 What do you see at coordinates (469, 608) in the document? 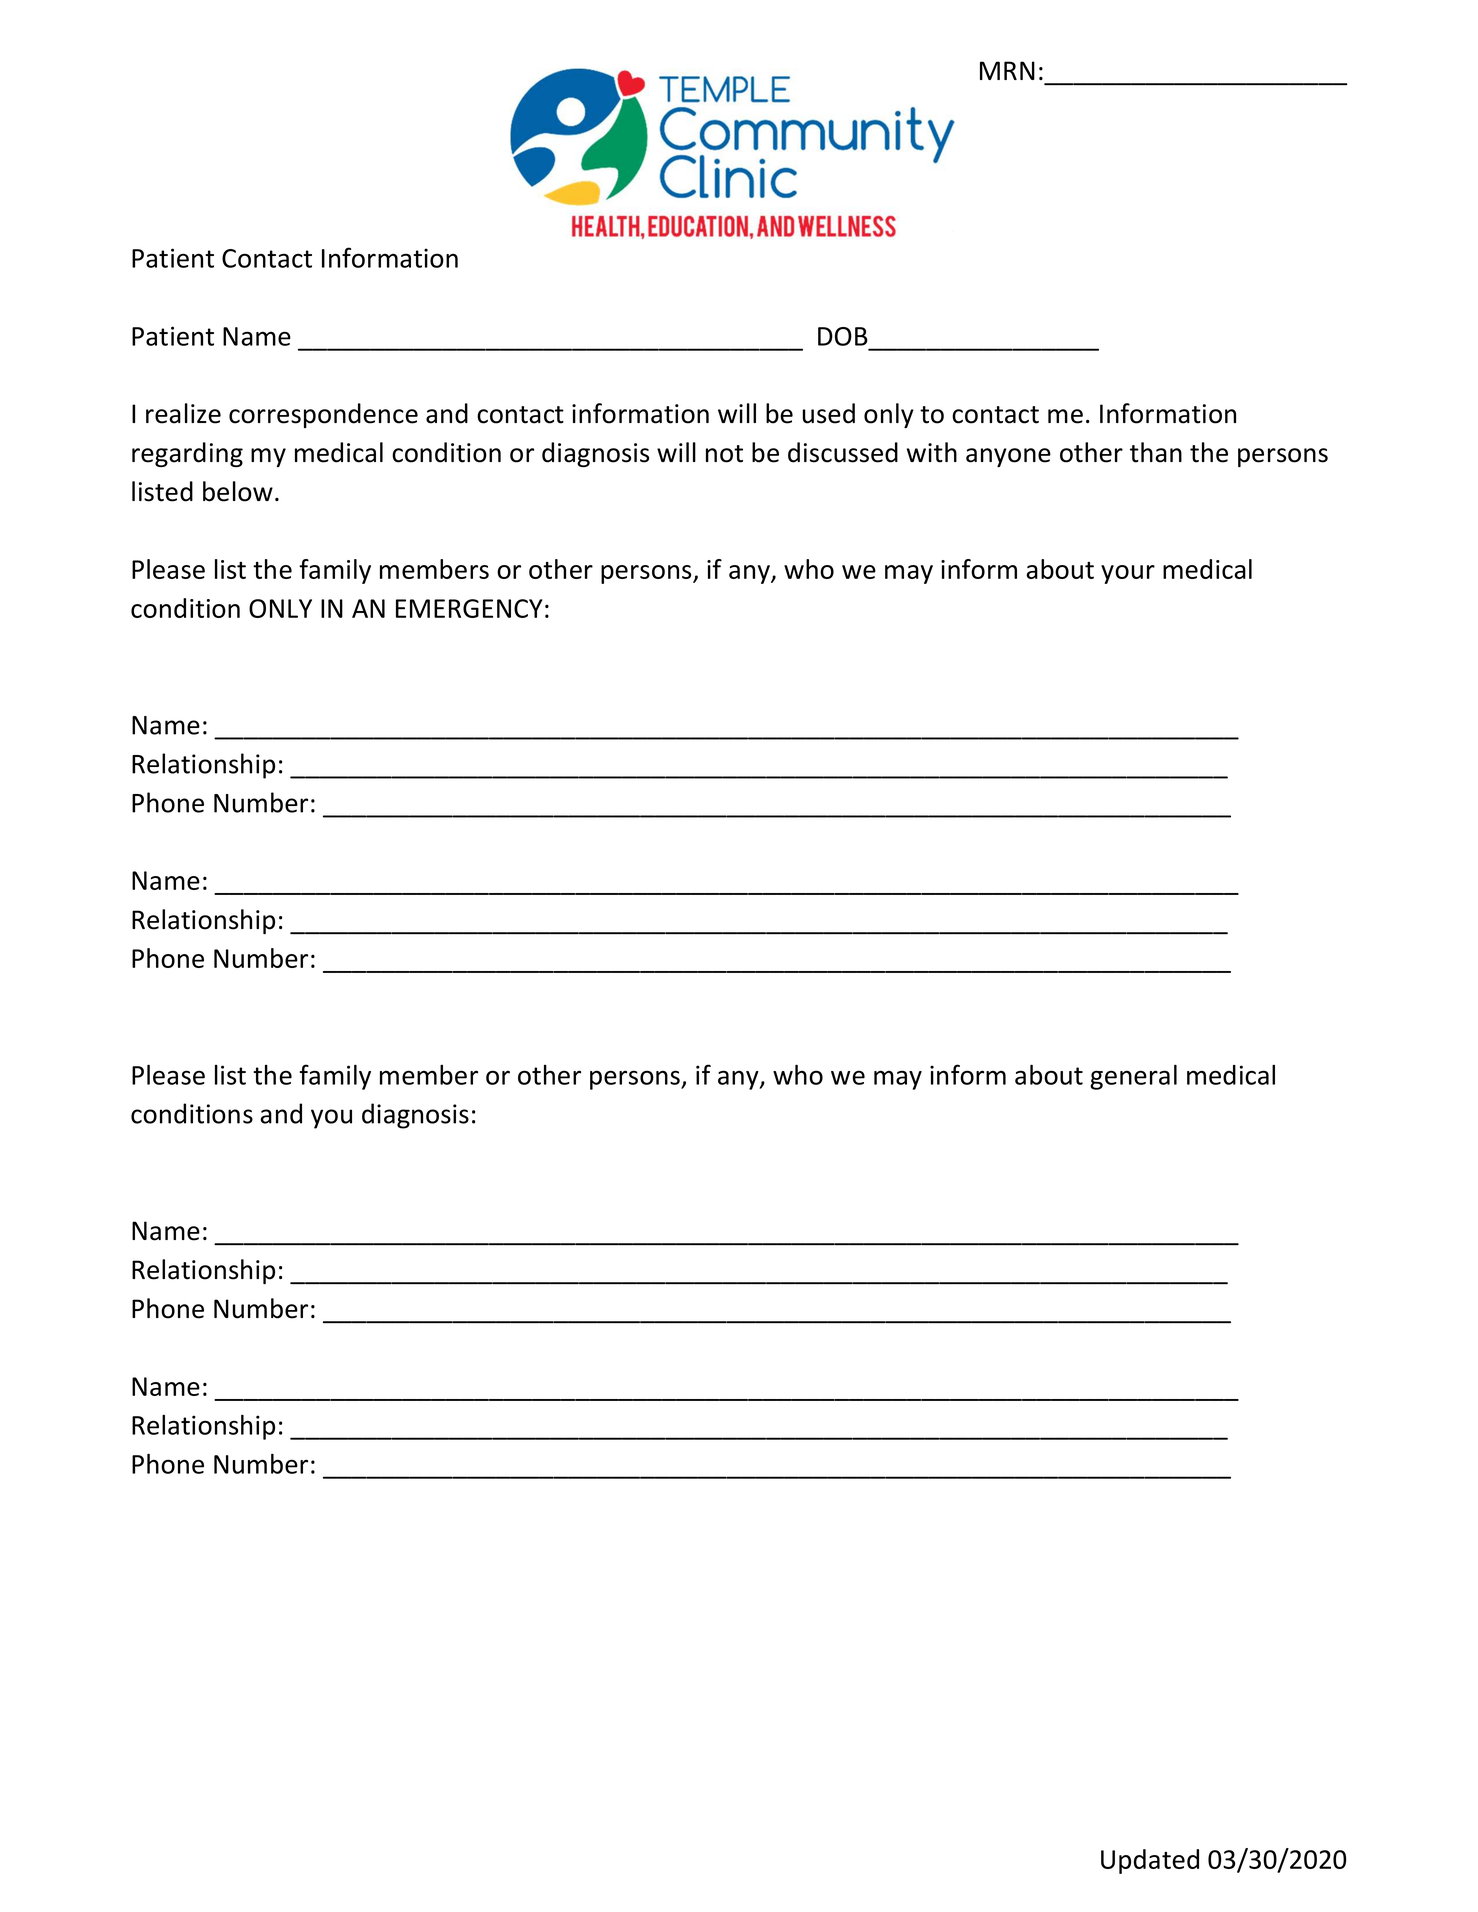
I see `EMERGENCY` at bounding box center [469, 608].
